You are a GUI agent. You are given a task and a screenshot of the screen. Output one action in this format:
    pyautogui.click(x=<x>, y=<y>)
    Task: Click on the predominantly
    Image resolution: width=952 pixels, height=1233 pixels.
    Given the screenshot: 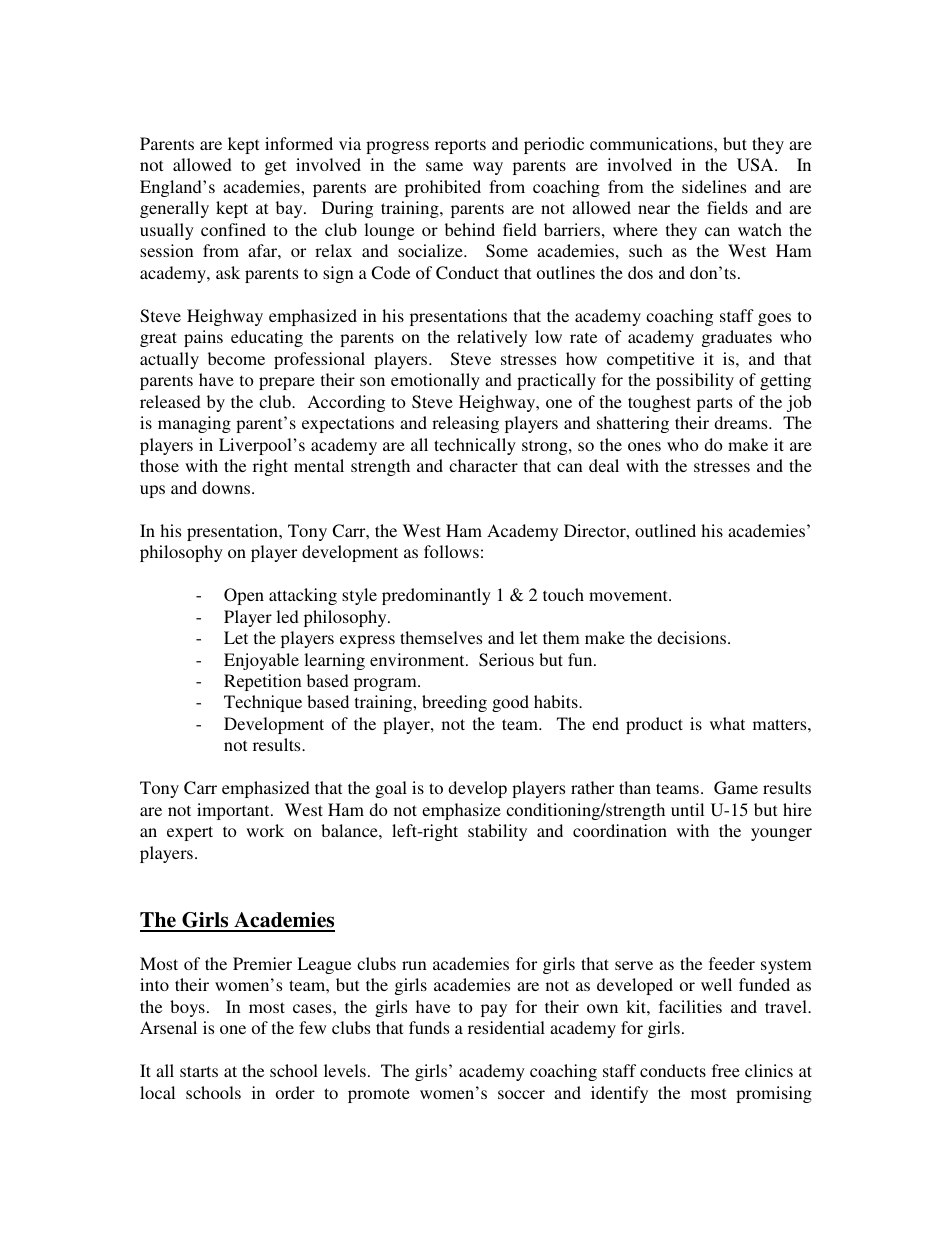 What is the action you would take?
    pyautogui.click(x=436, y=596)
